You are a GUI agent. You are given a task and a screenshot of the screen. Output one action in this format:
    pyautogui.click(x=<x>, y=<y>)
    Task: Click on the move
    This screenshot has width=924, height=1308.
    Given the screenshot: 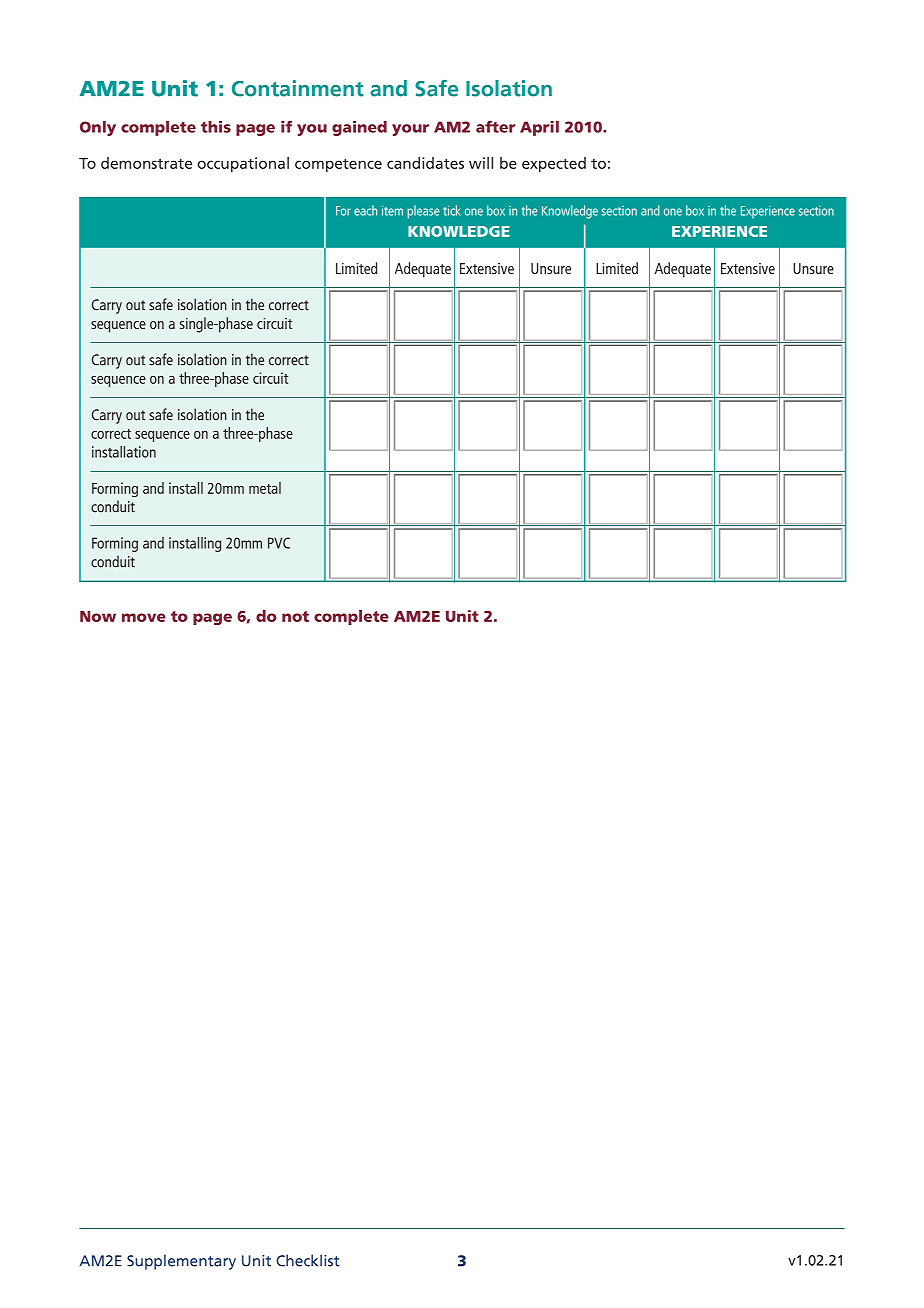 What is the action you would take?
    pyautogui.click(x=144, y=617)
